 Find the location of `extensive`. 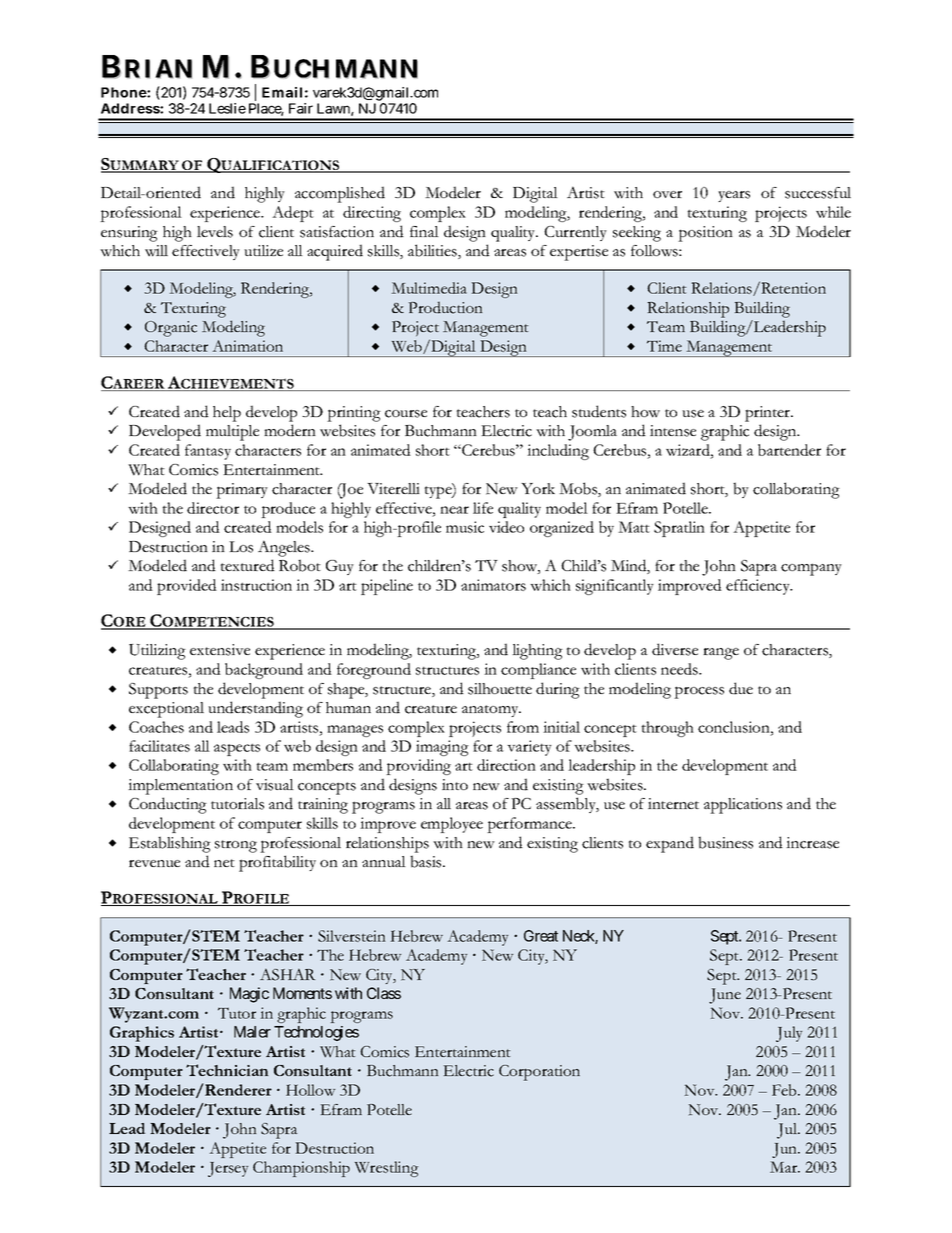

extensive is located at coordinates (220, 650).
